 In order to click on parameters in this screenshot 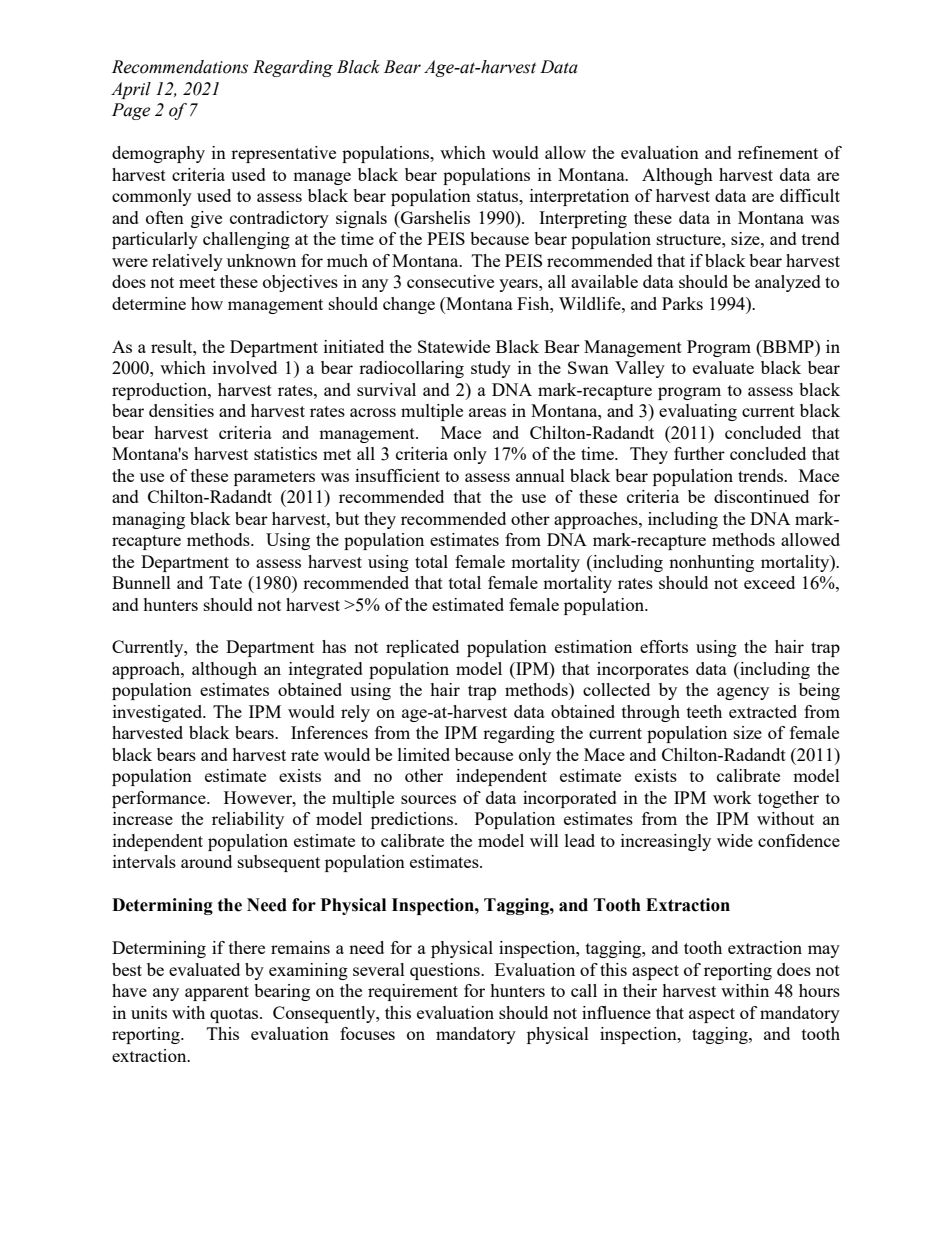, I will do `click(274, 478)`.
